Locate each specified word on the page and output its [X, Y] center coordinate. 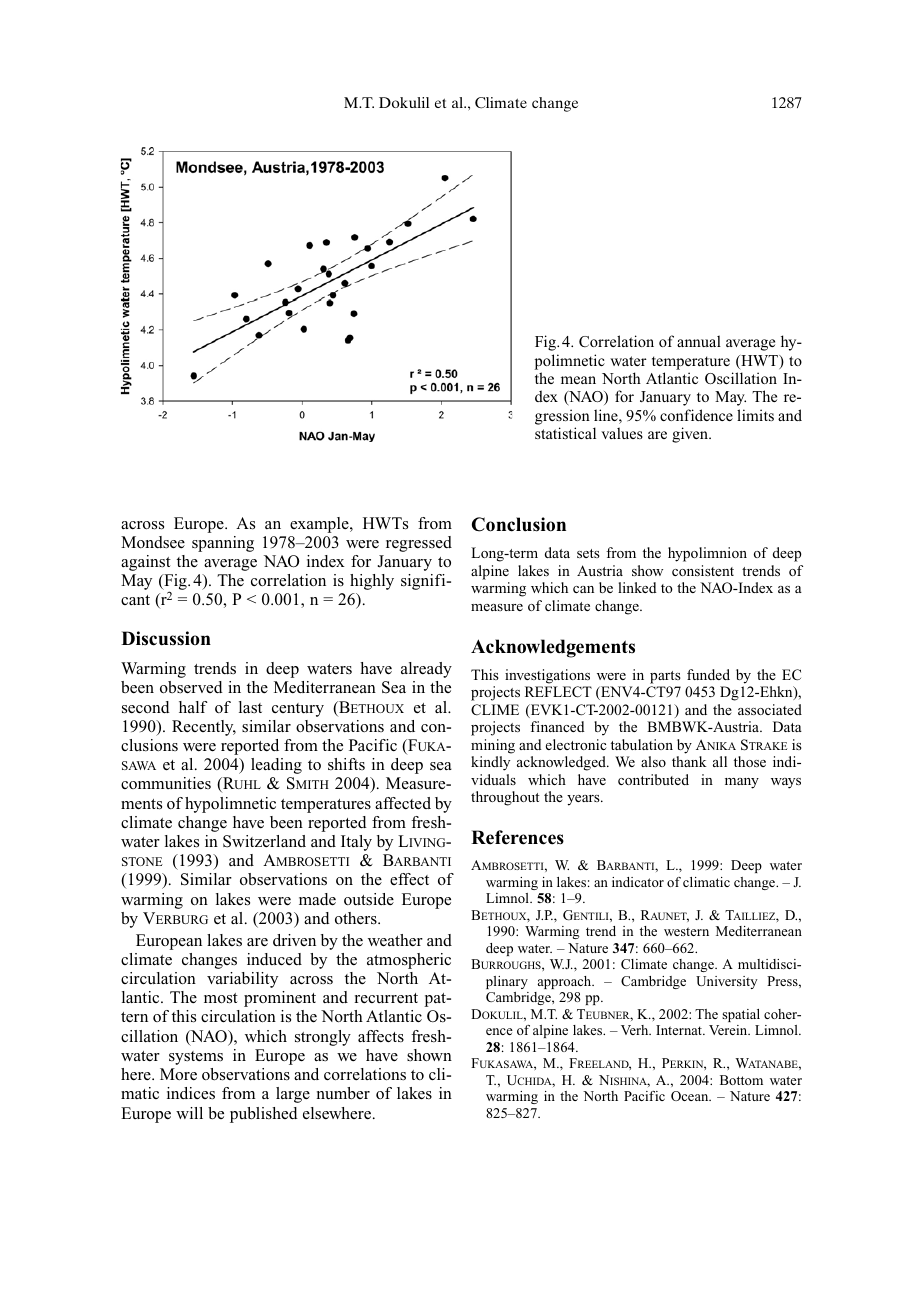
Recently [204, 728]
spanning [223, 544]
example [320, 525]
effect [409, 879]
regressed [419, 544]
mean [578, 380]
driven [294, 940]
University [727, 982]
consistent [703, 570]
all [720, 761]
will [189, 1113]
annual [699, 341]
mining [493, 746]
